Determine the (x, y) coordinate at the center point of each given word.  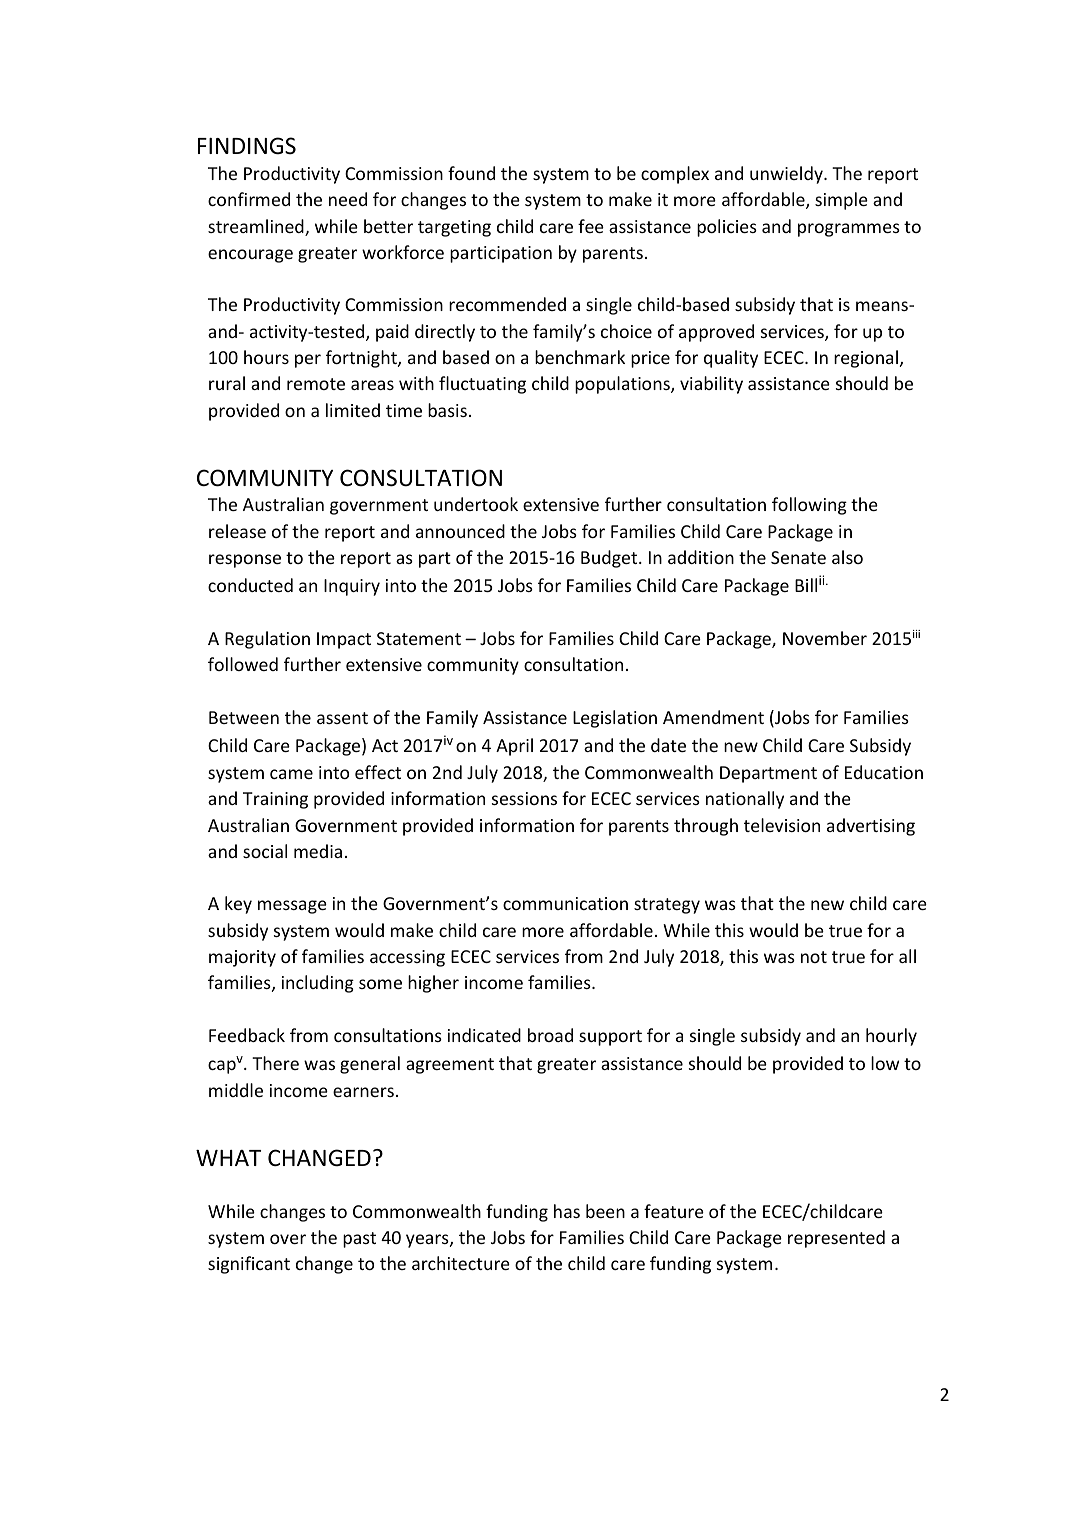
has (567, 1211)
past (359, 1240)
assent (342, 718)
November (825, 638)
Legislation (615, 719)
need (348, 199)
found (471, 173)
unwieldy (787, 175)
